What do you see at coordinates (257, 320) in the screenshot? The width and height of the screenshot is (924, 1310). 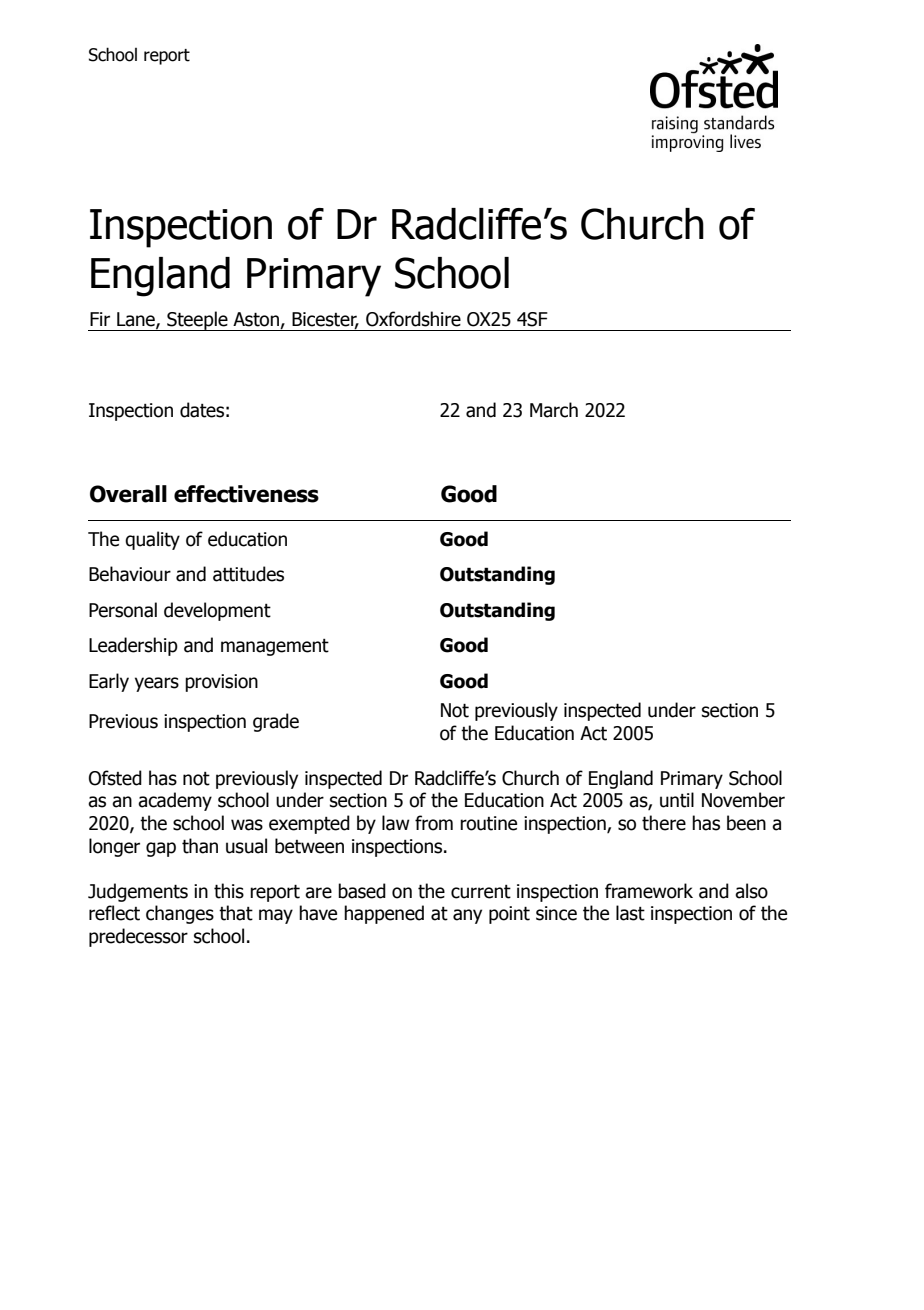 I see `Aston` at bounding box center [257, 320].
